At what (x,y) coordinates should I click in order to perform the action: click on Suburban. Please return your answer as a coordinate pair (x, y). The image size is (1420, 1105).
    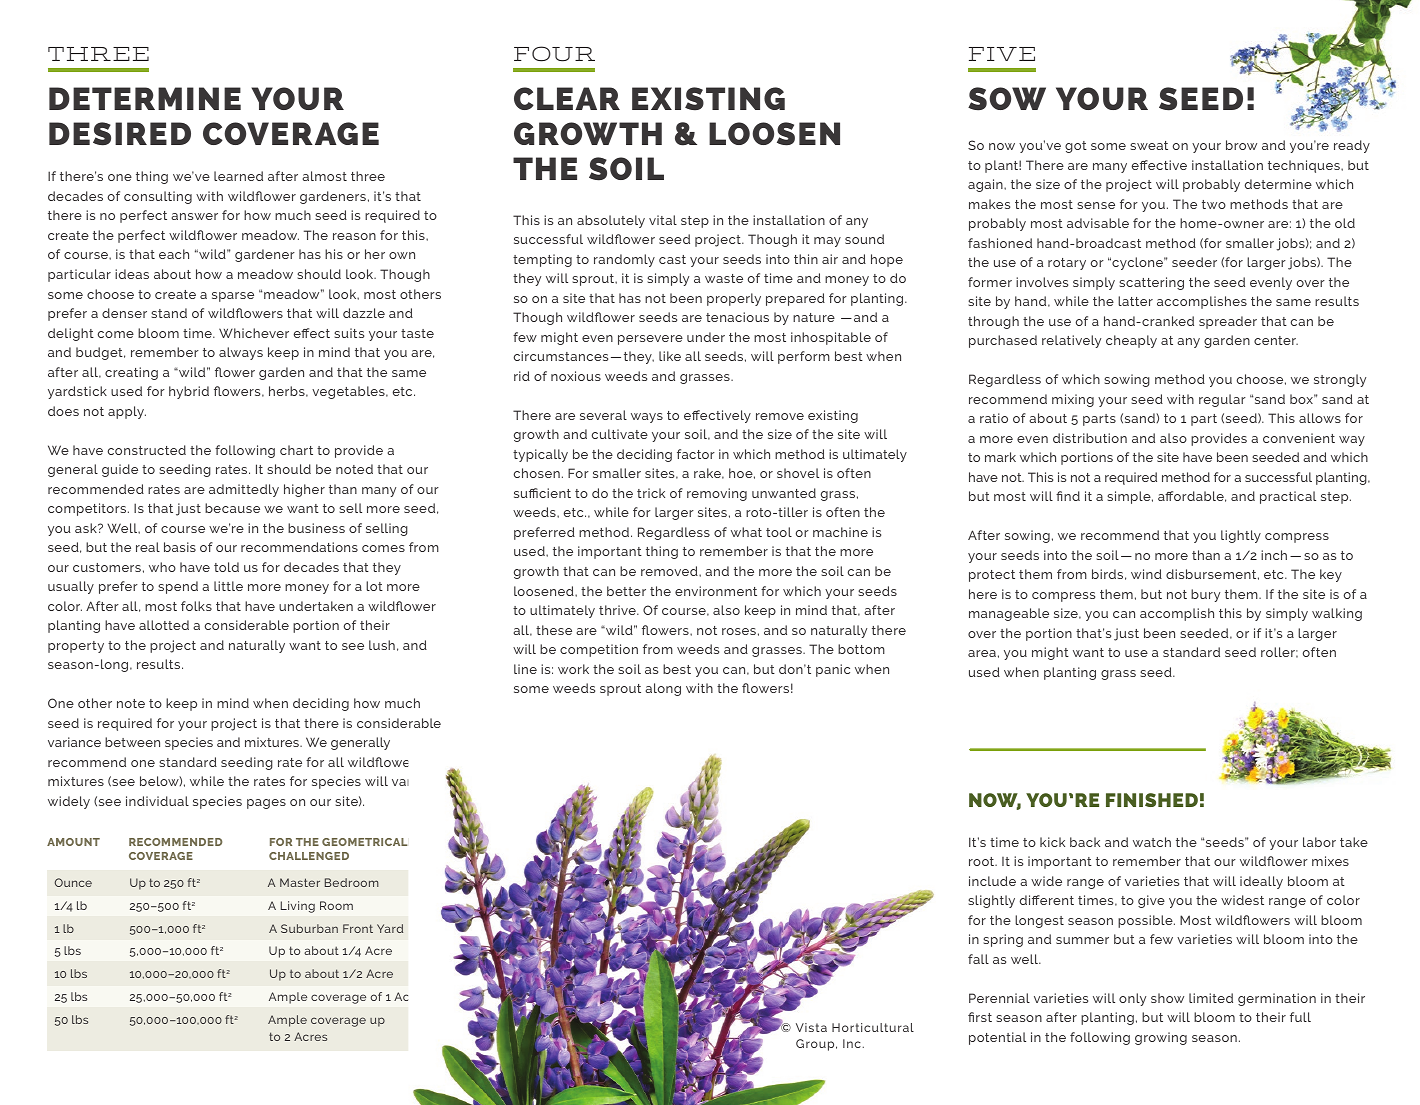
    Looking at the image, I should click on (309, 928).
